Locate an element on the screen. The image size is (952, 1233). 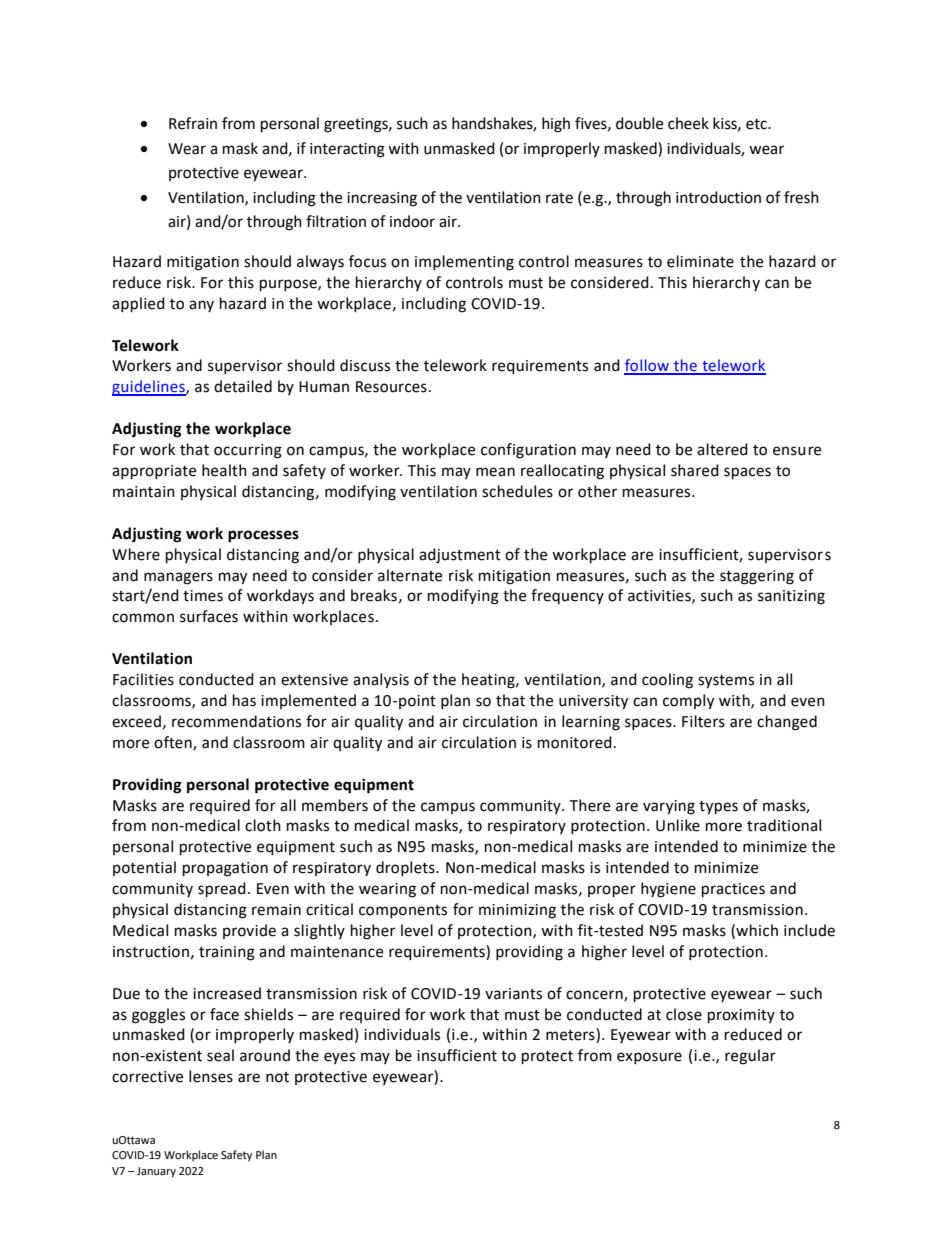
January is located at coordinates (156, 1172).
